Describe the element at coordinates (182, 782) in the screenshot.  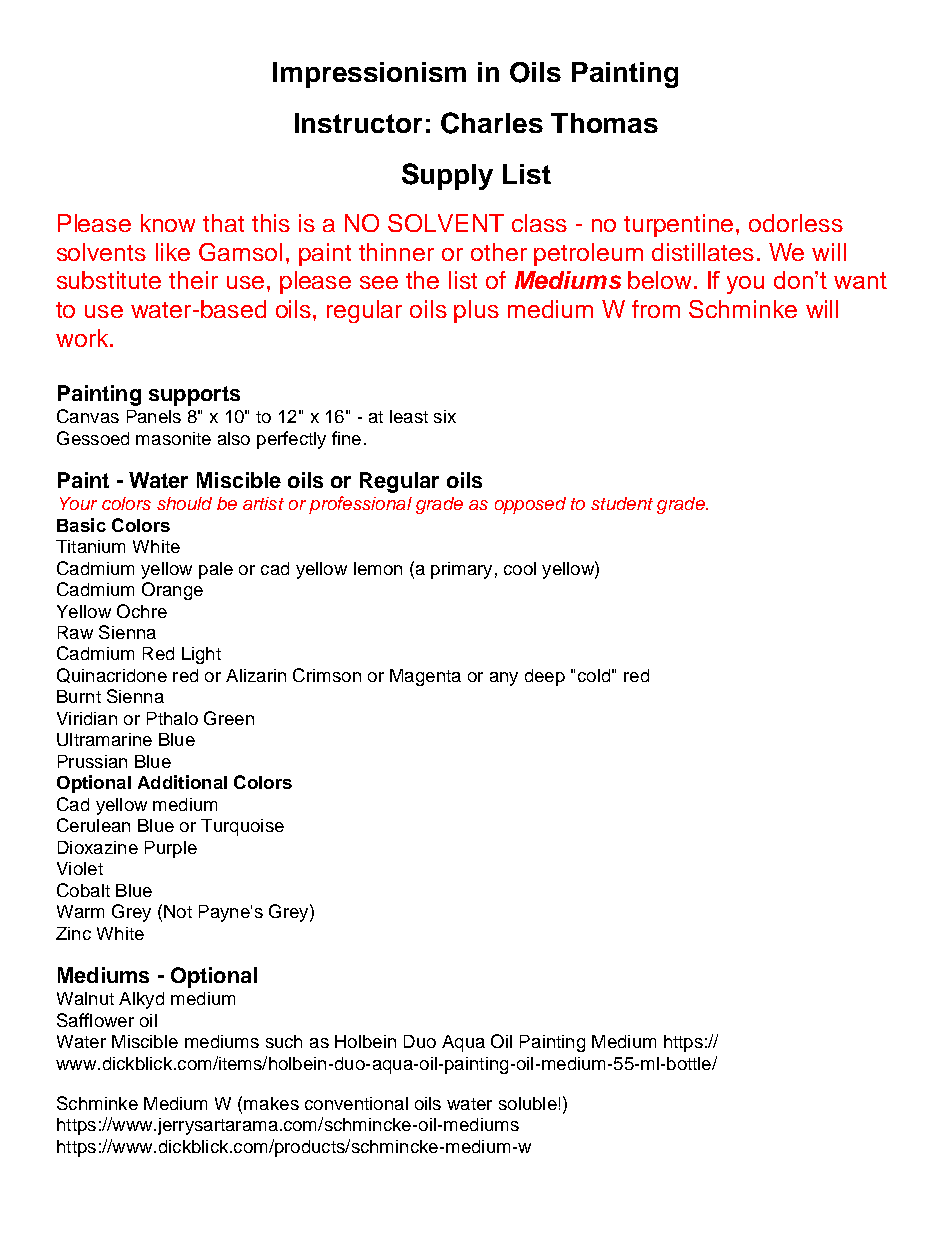
I see `Additional` at that location.
